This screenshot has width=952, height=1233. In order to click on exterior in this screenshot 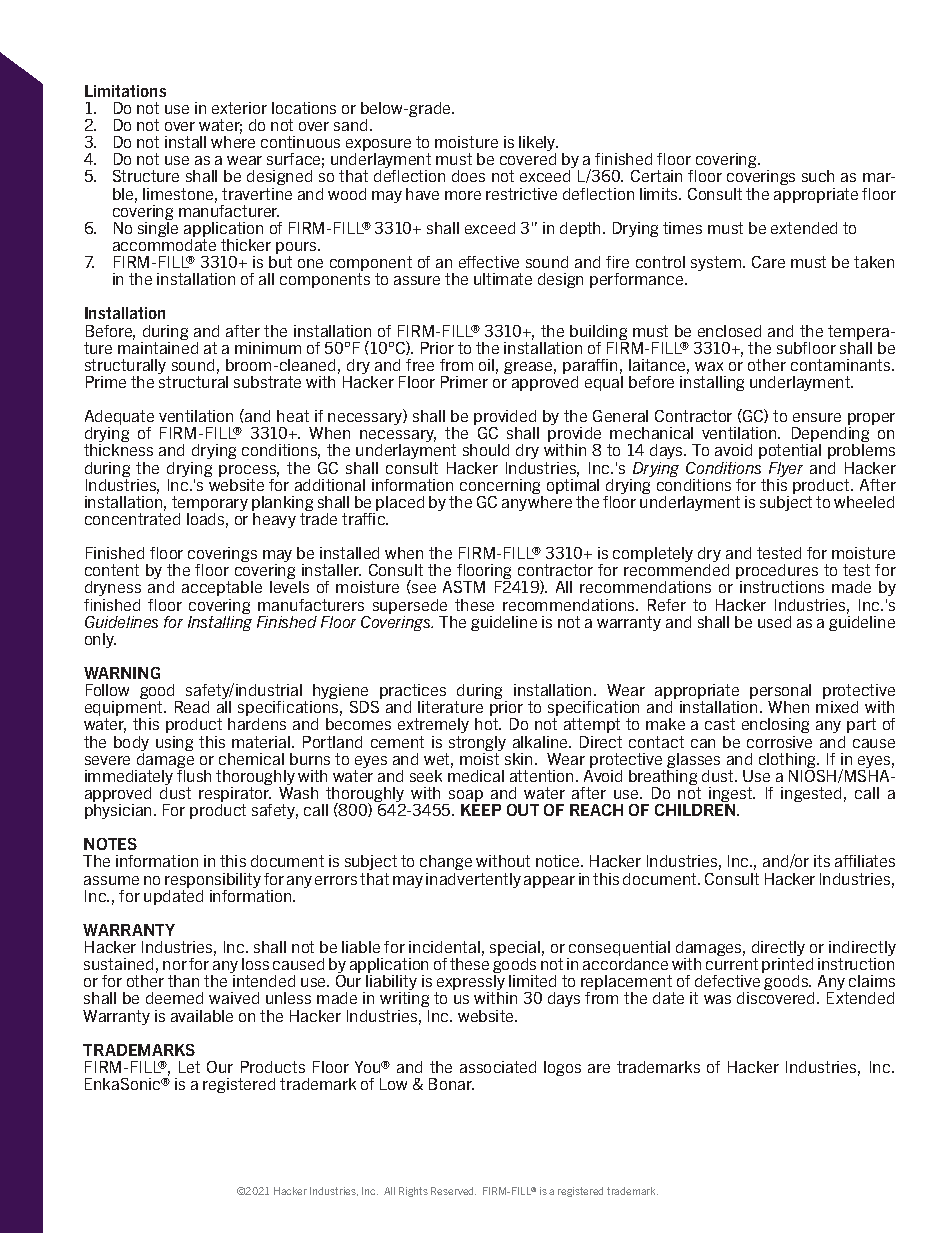, I will do `click(239, 108)`.
